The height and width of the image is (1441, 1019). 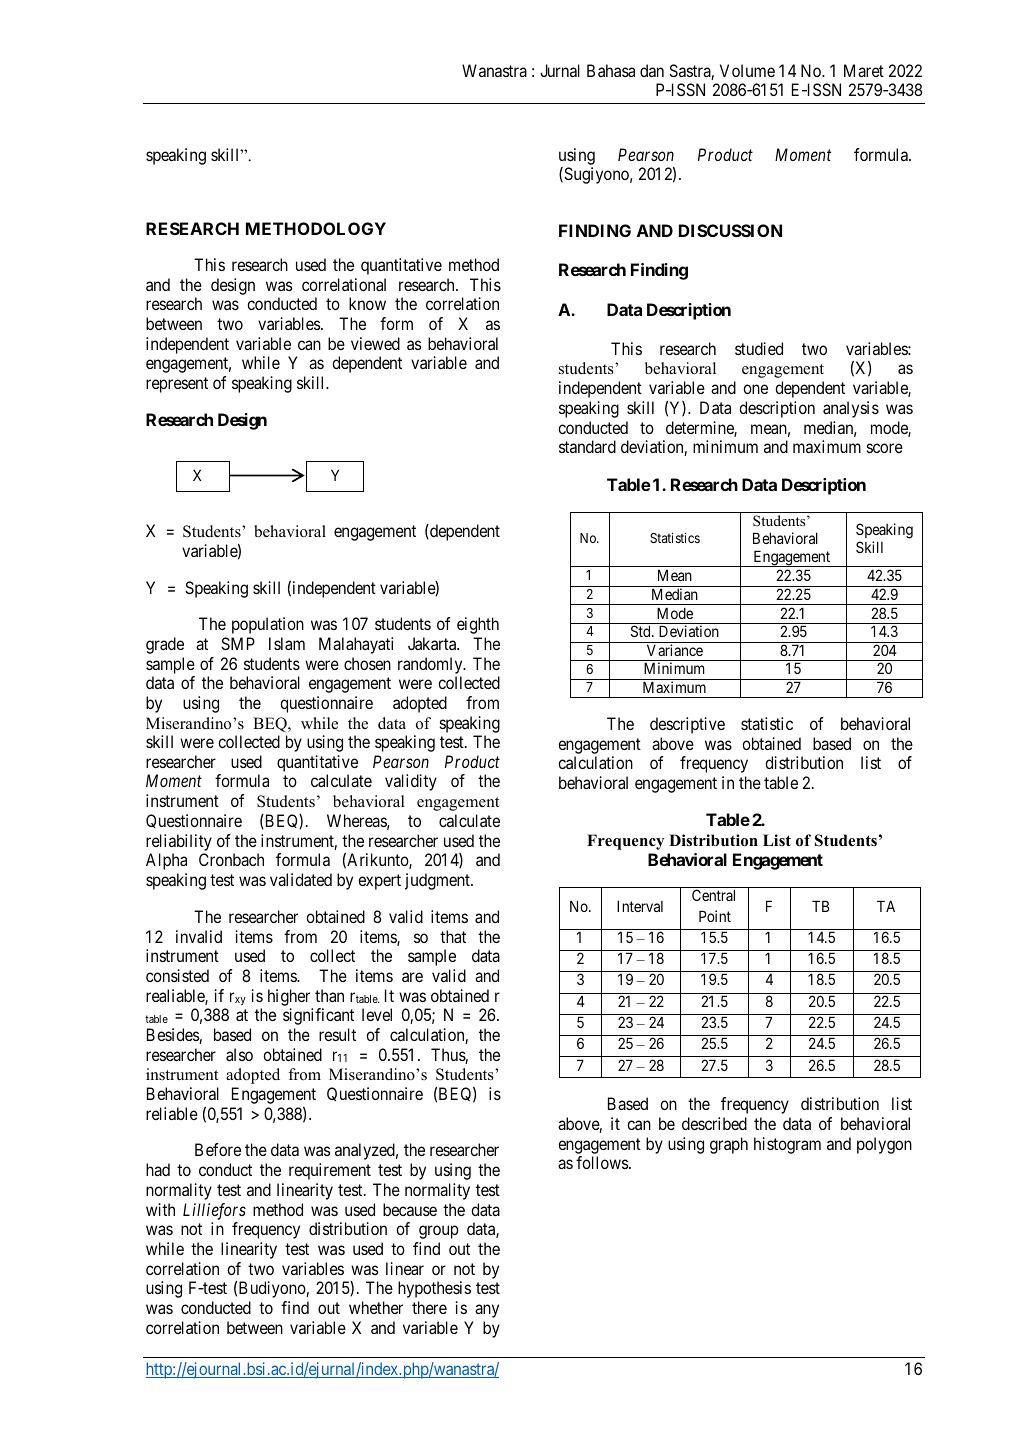 I want to click on SMP, so click(x=238, y=643).
